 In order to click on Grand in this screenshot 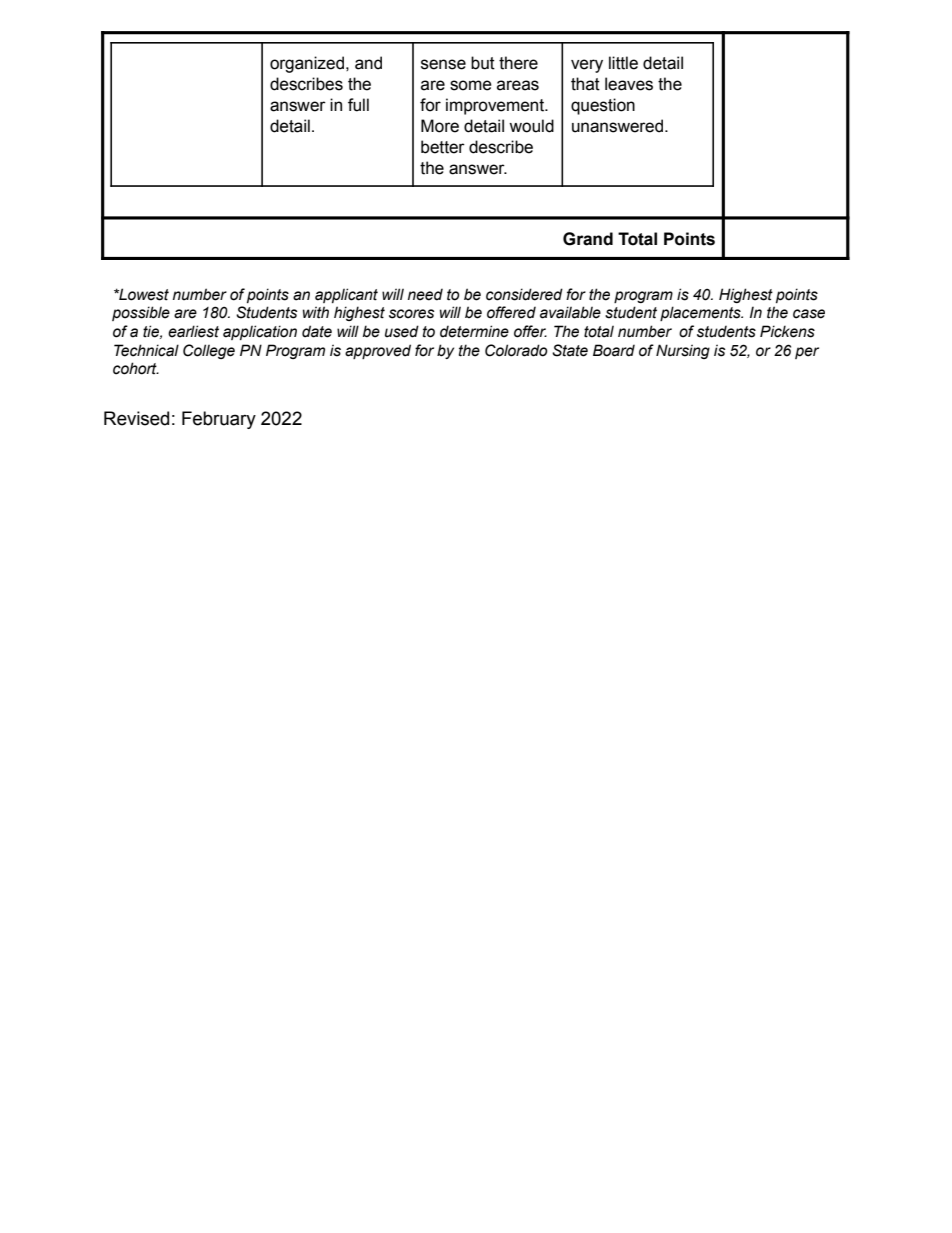, I will do `click(588, 239)`.
